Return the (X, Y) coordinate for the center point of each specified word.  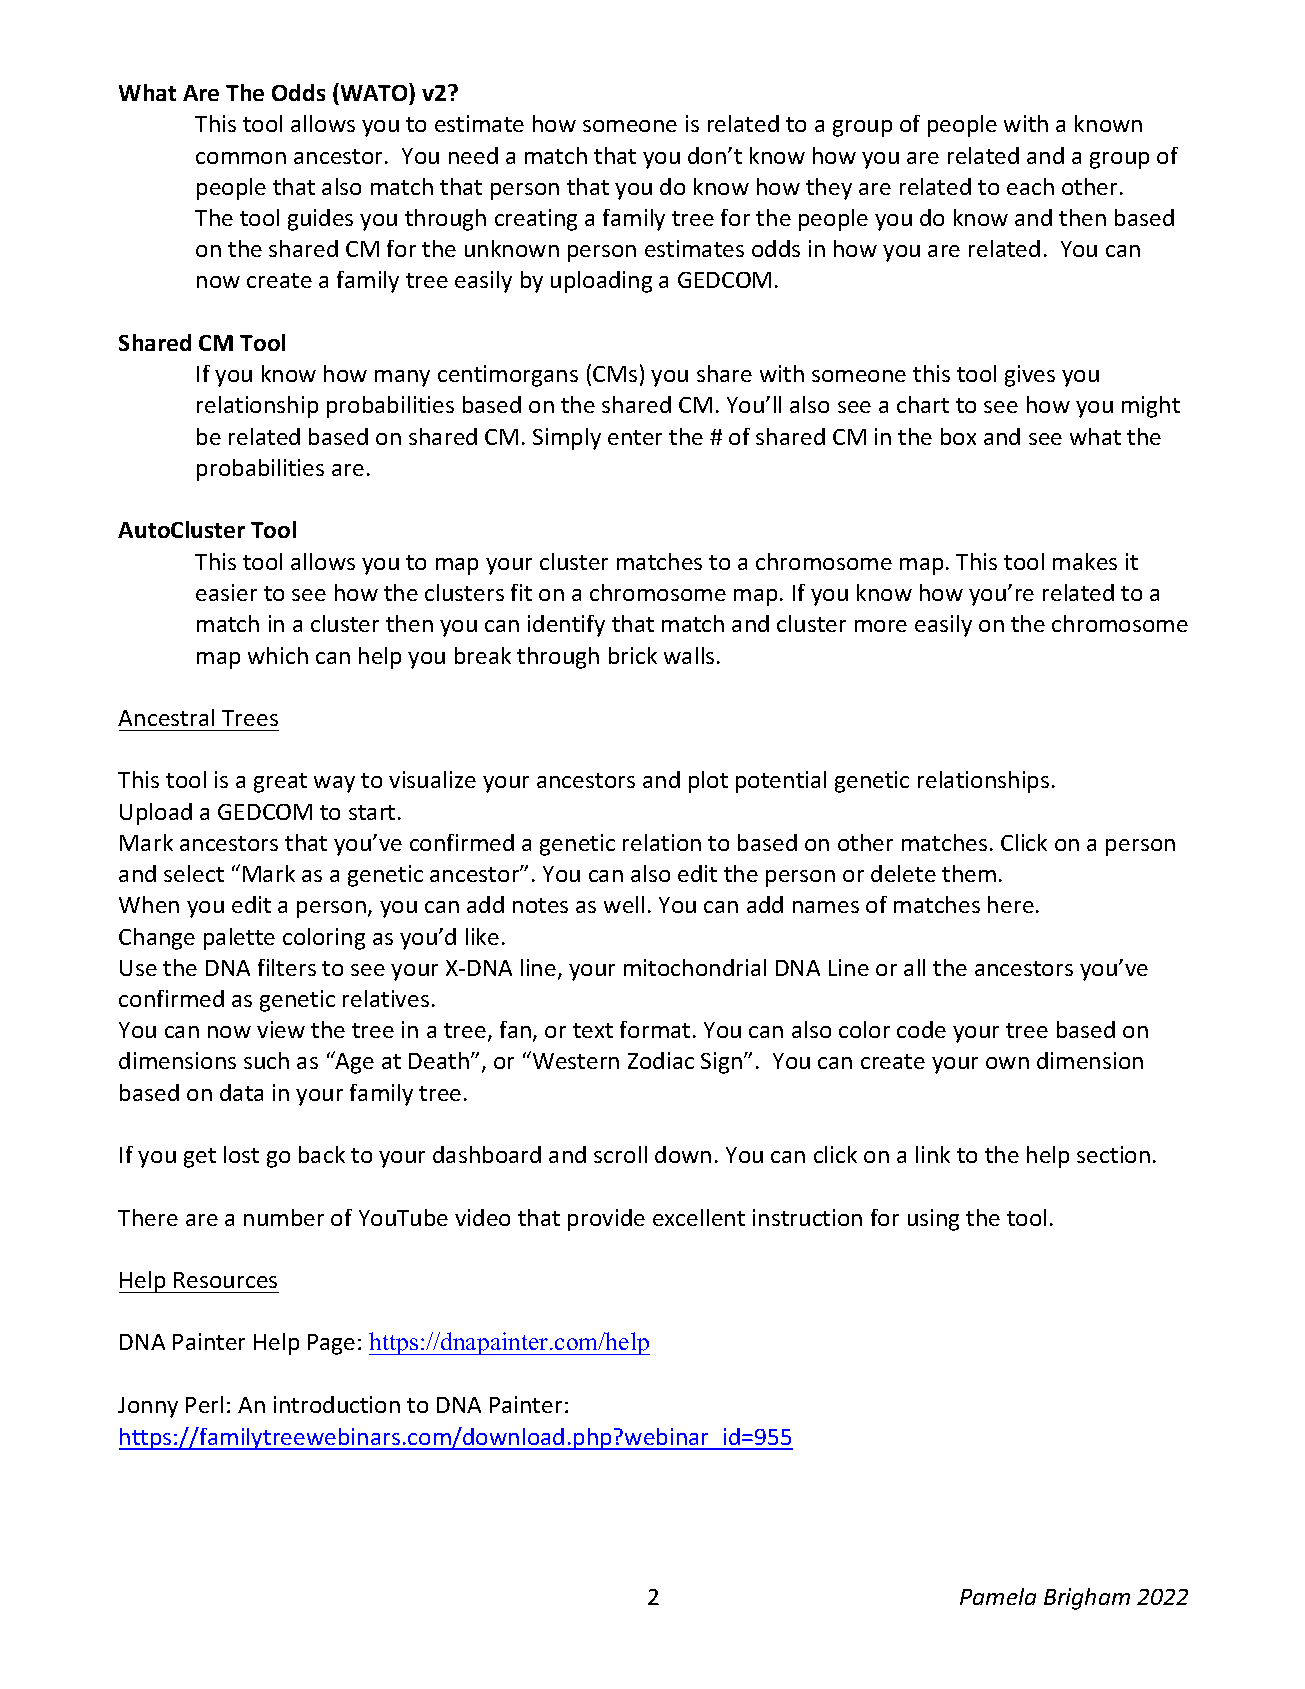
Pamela (998, 1596)
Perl (204, 1404)
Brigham (1087, 1599)
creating (536, 220)
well (624, 904)
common (241, 158)
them (969, 873)
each (1030, 186)
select (194, 873)
